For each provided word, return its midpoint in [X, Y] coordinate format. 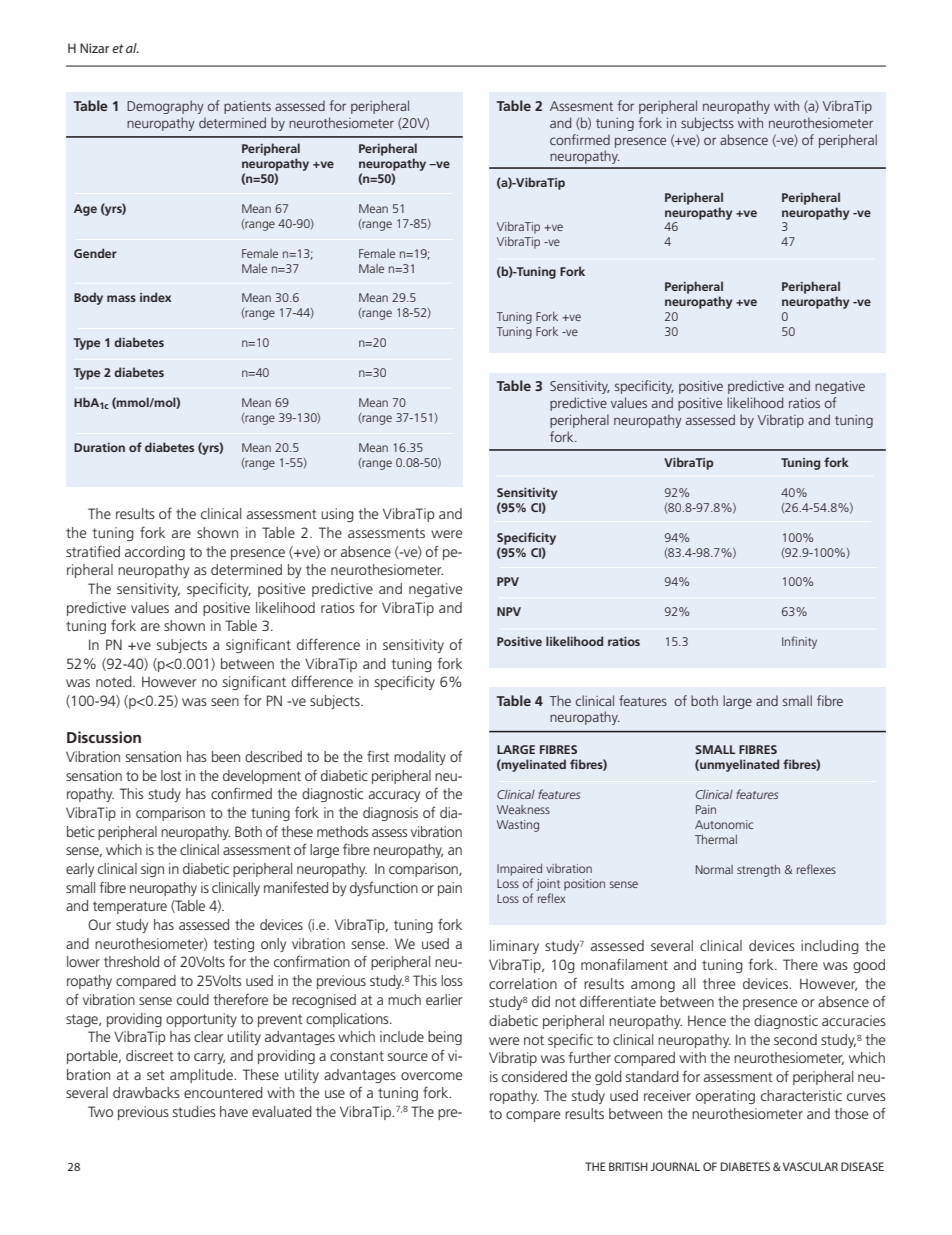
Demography [165, 107]
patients [247, 107]
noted [115, 681]
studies [194, 1111]
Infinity [799, 642]
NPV [509, 611]
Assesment [581, 106]
